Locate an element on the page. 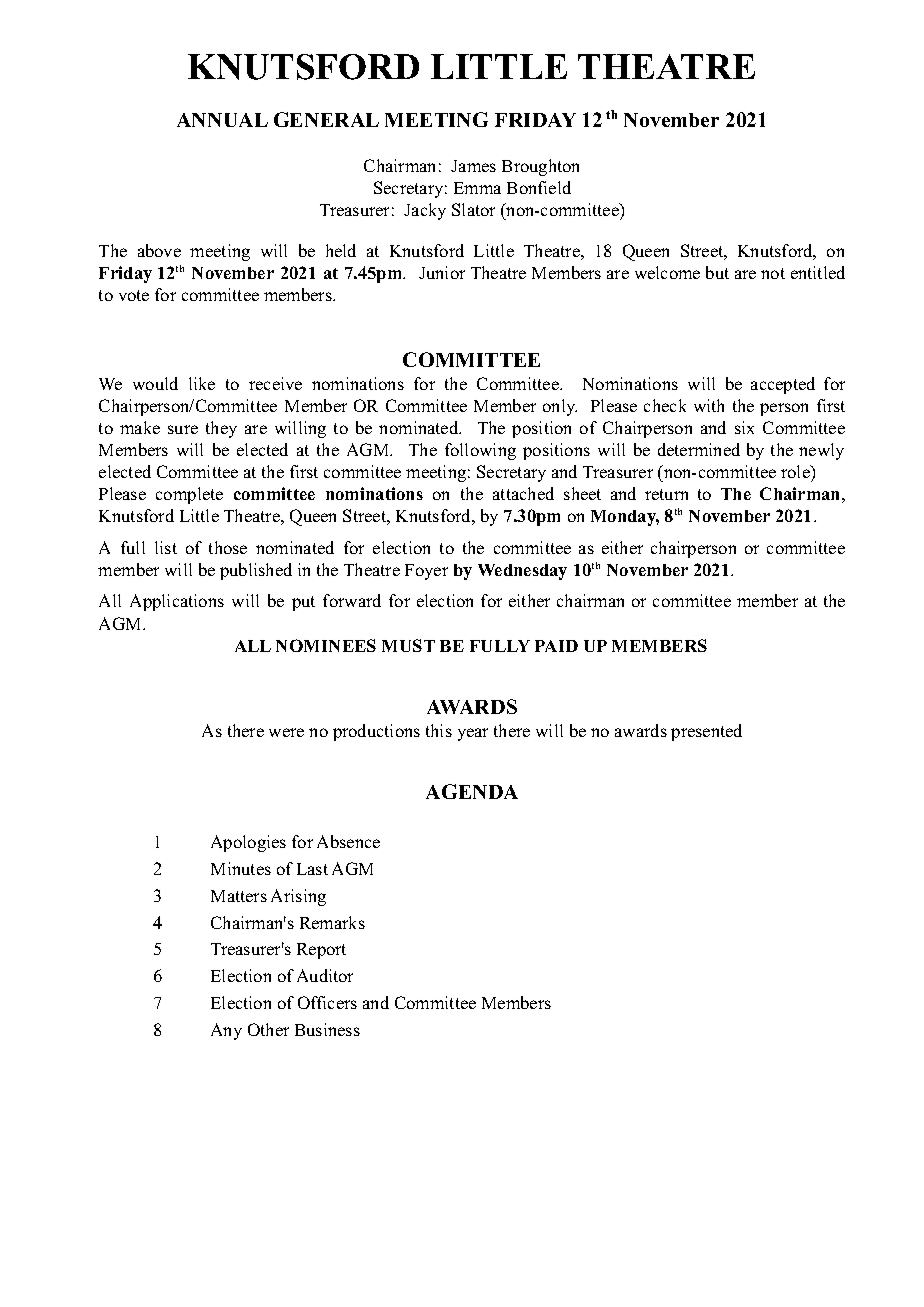 The image size is (924, 1307). AGENDA is located at coordinates (472, 791).
